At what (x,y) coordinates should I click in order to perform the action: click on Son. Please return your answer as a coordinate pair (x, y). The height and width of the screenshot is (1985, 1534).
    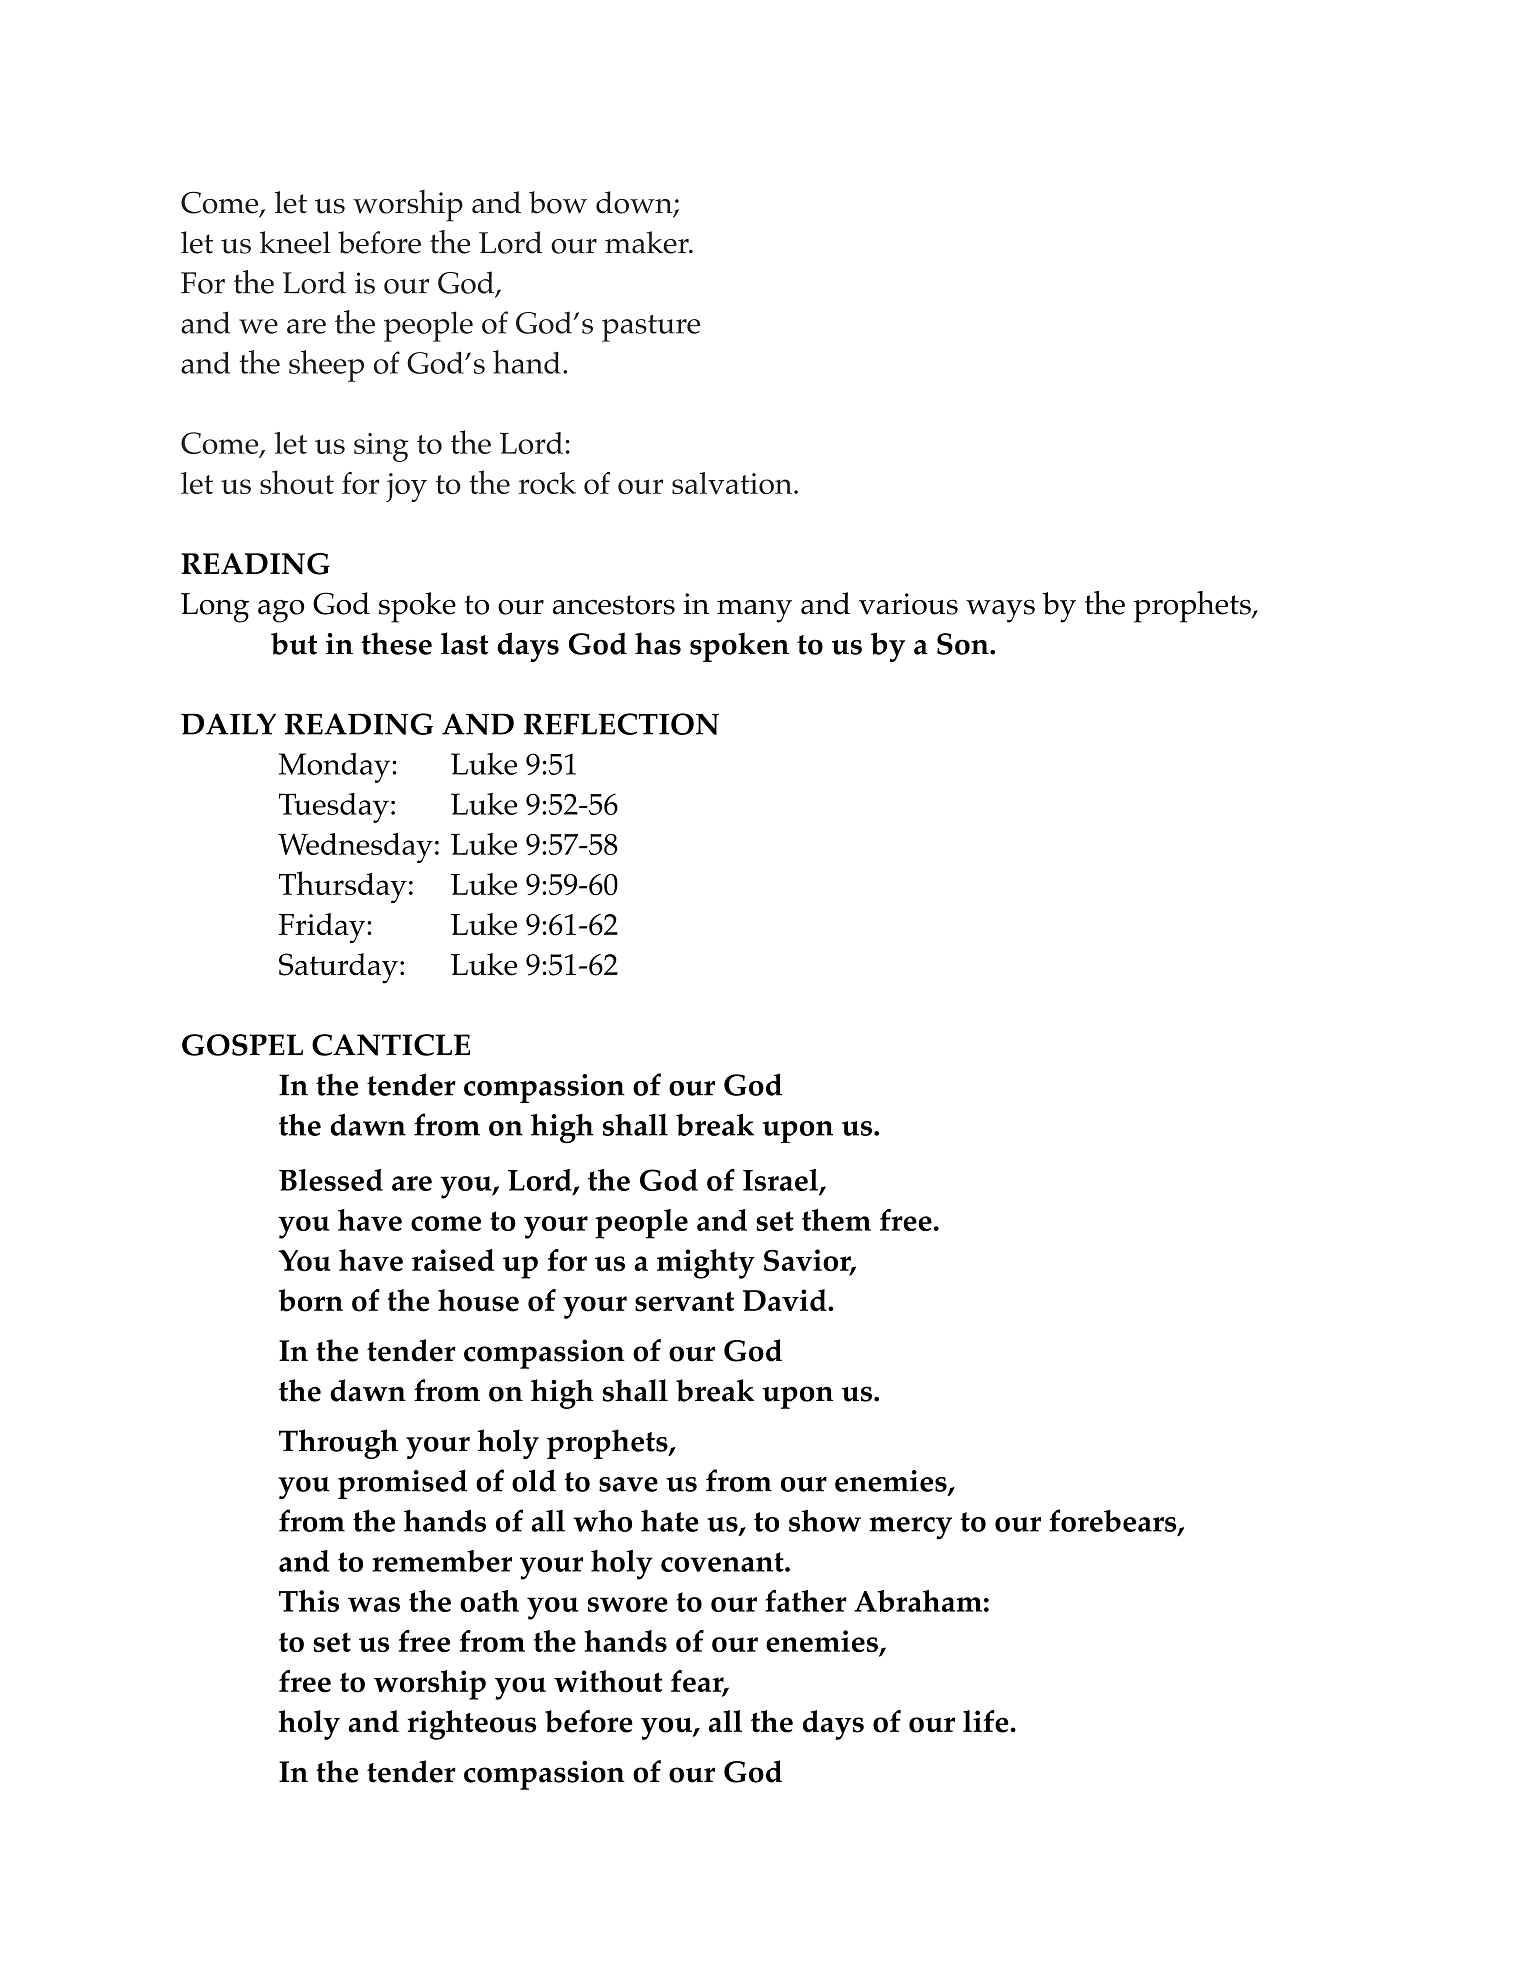
    Looking at the image, I should click on (964, 644).
